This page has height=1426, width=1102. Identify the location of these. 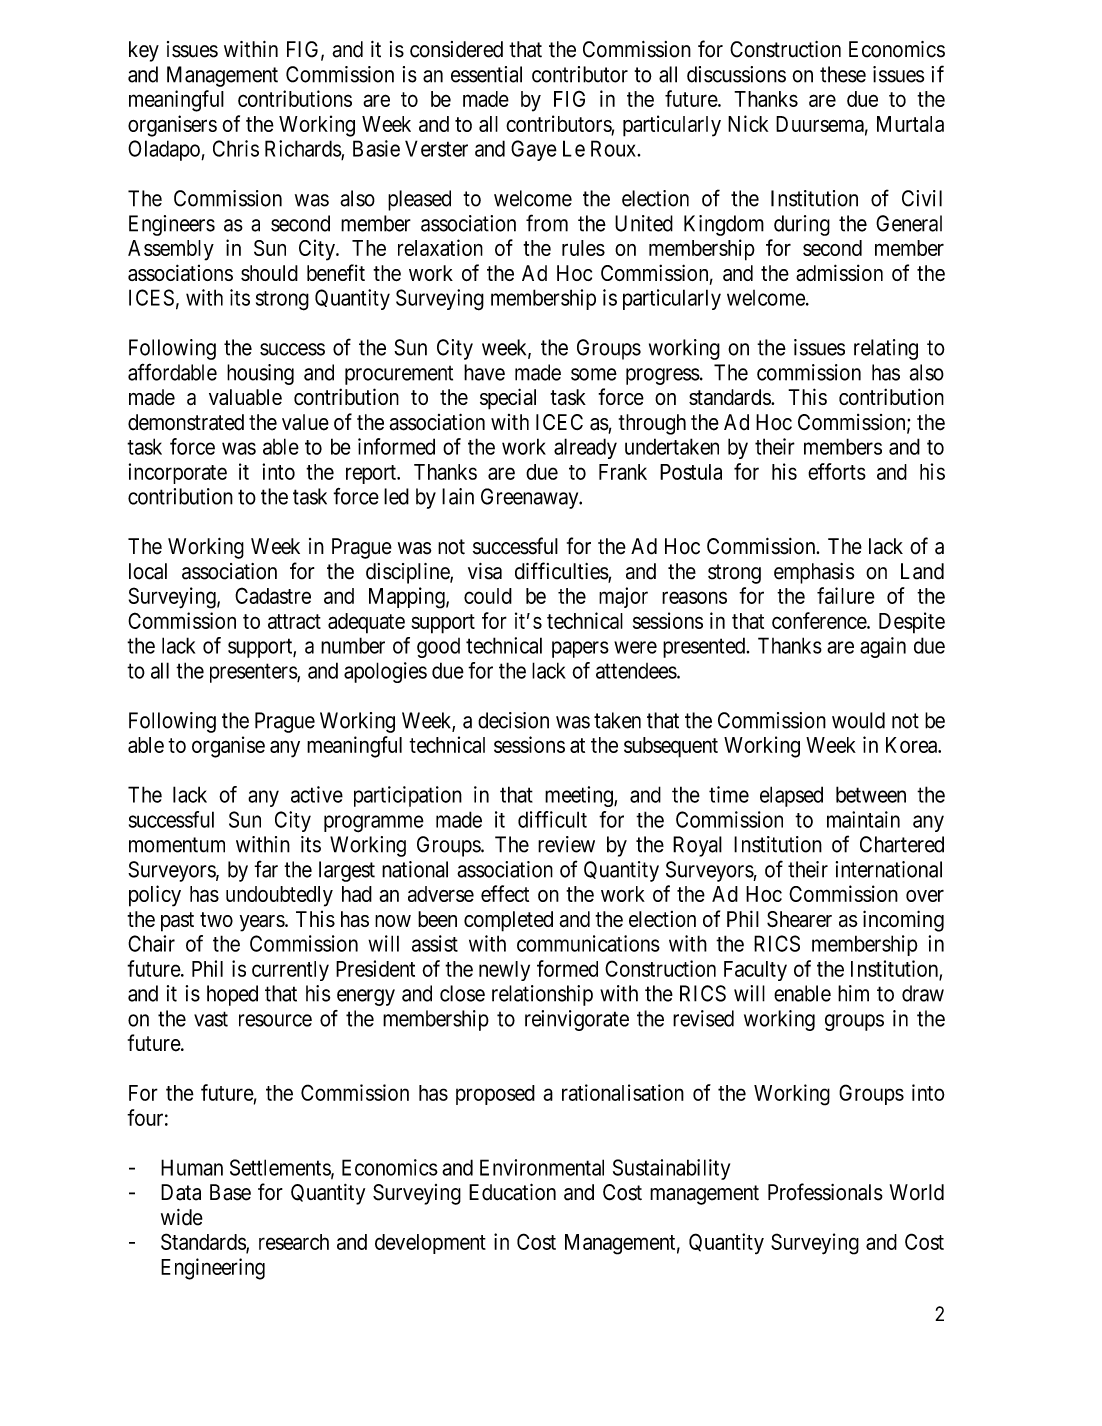
(843, 74).
